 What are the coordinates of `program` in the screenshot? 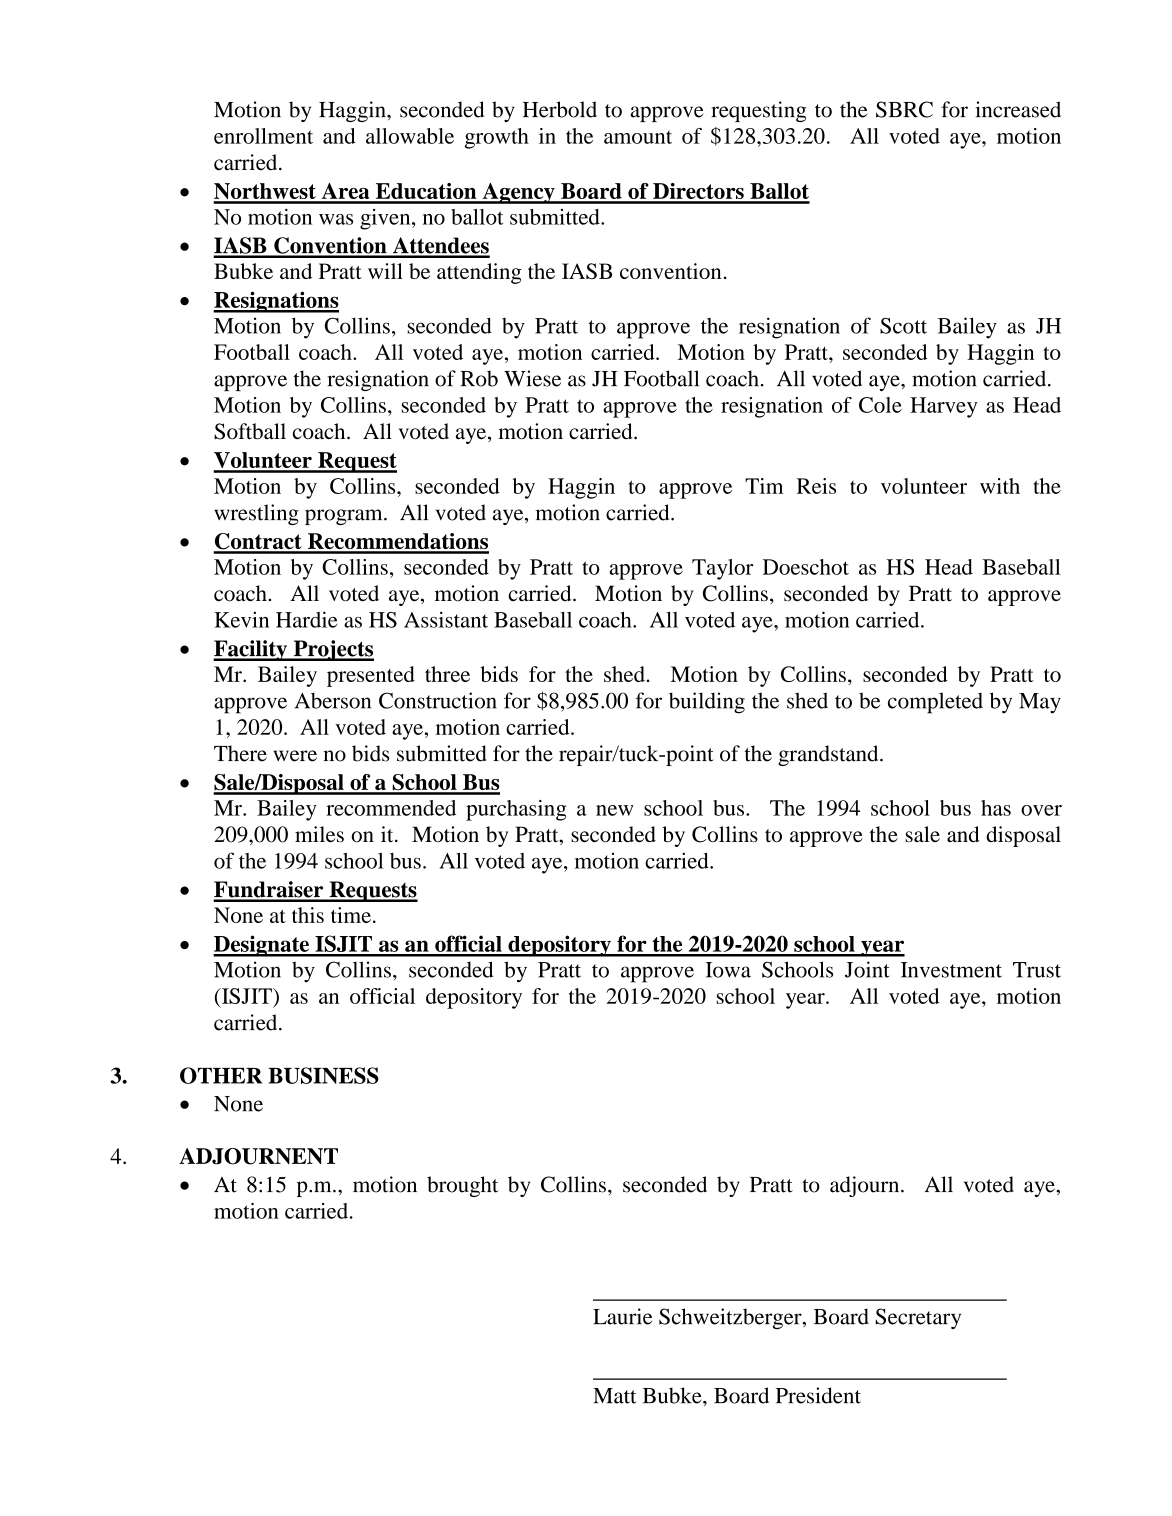 It's located at (345, 517).
